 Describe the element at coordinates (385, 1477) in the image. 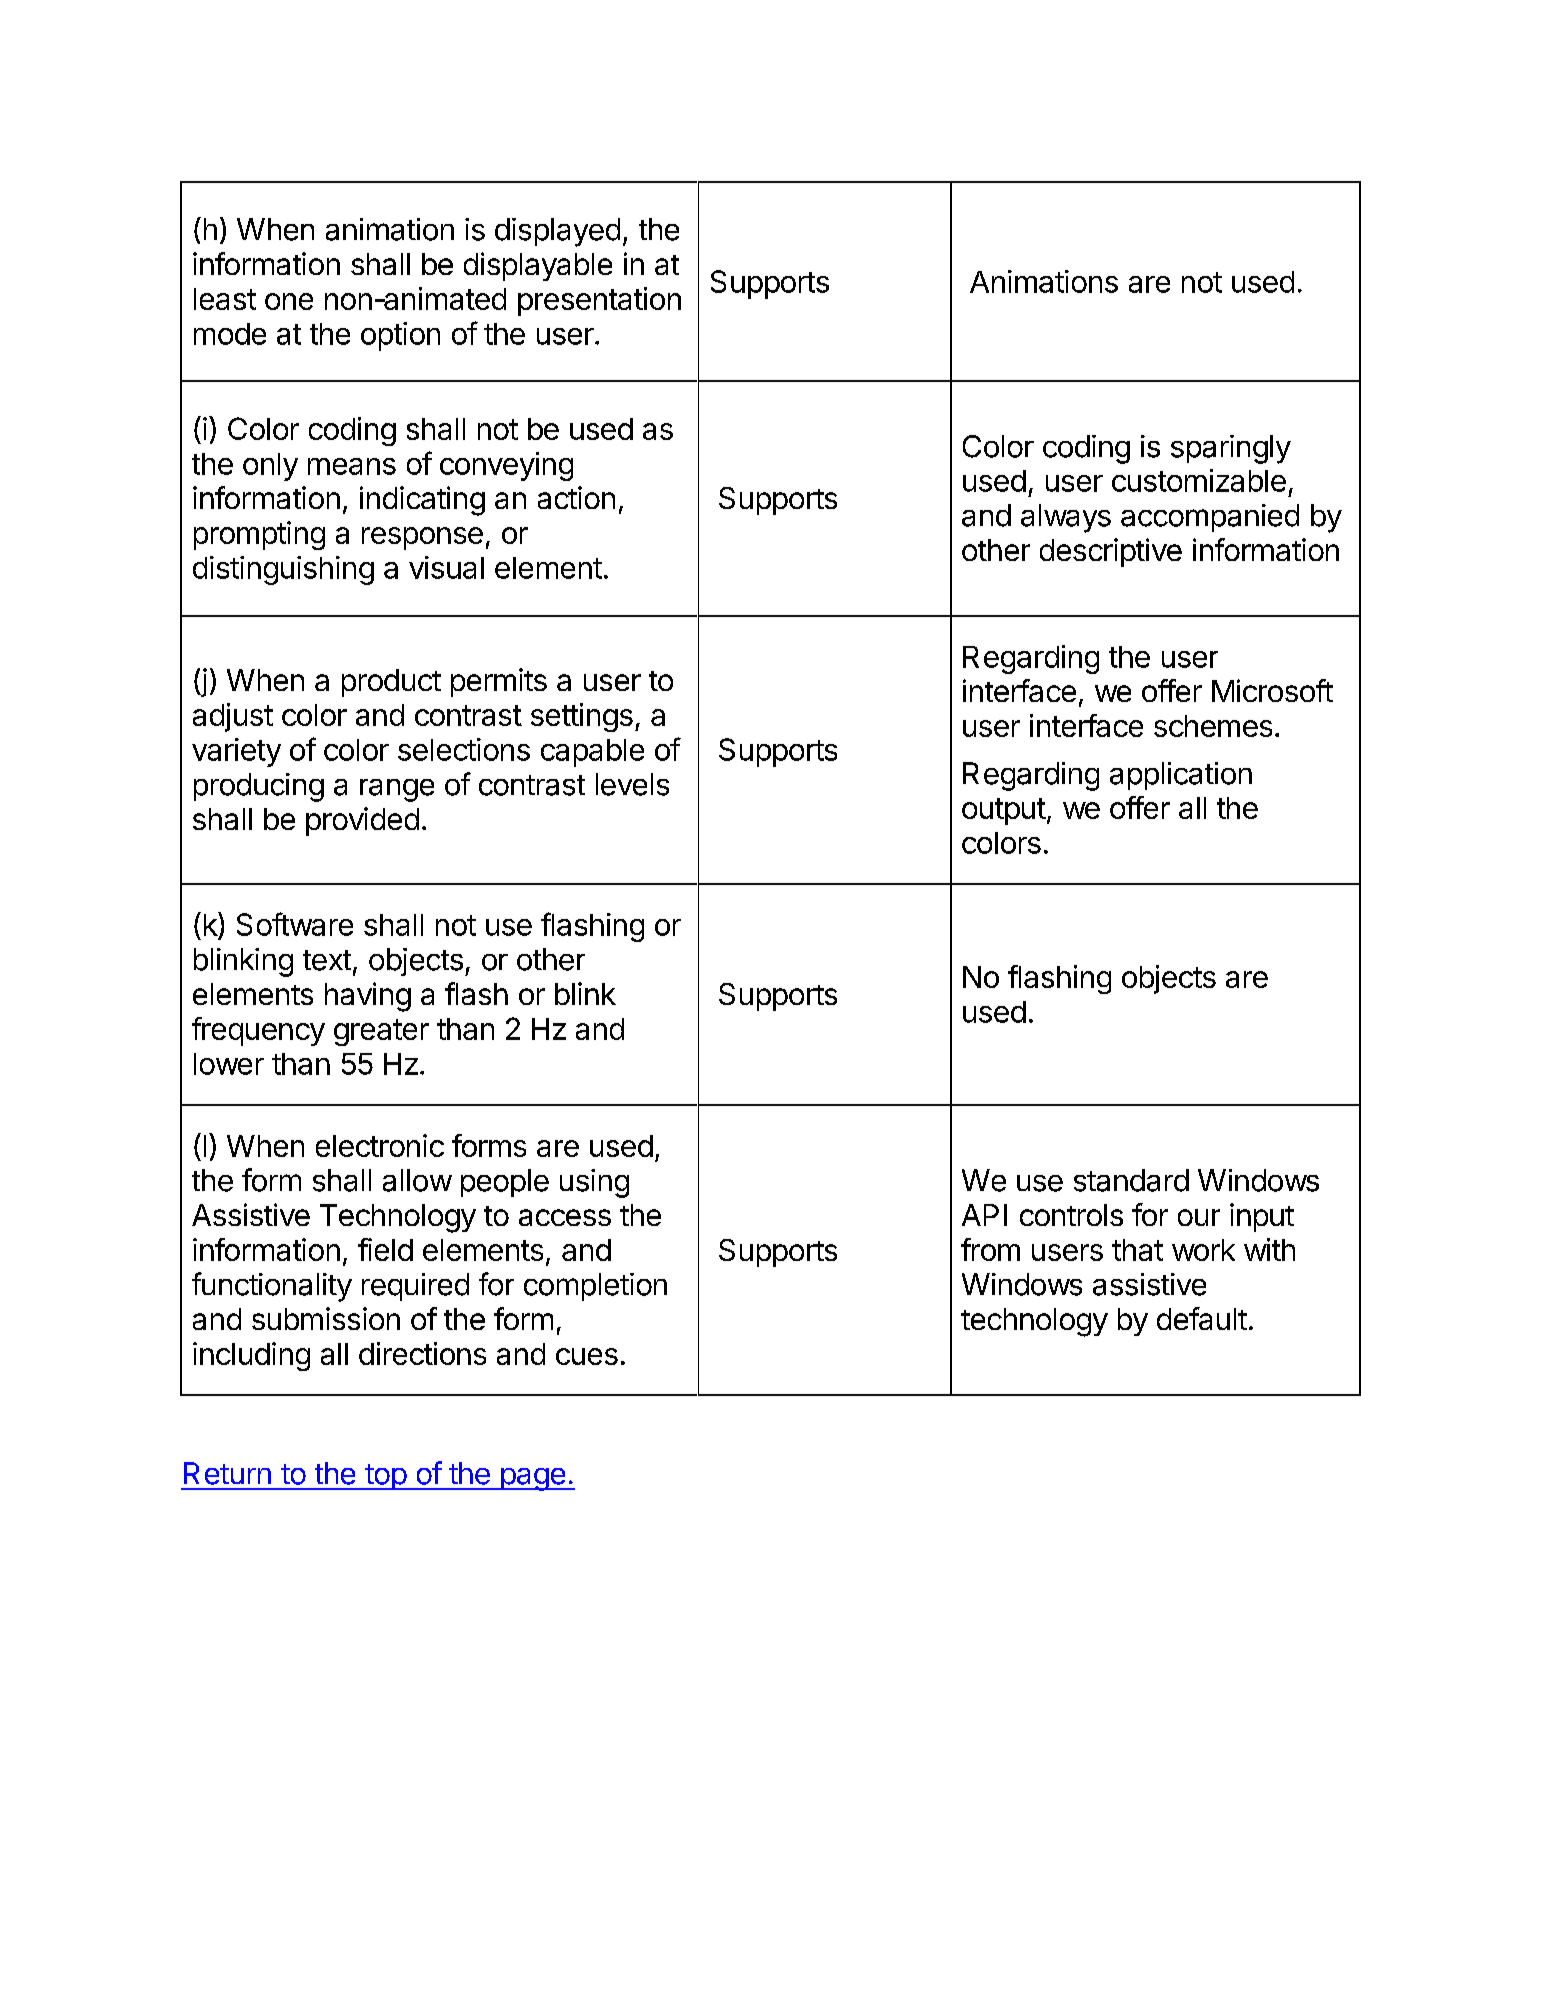

I see `top` at that location.
